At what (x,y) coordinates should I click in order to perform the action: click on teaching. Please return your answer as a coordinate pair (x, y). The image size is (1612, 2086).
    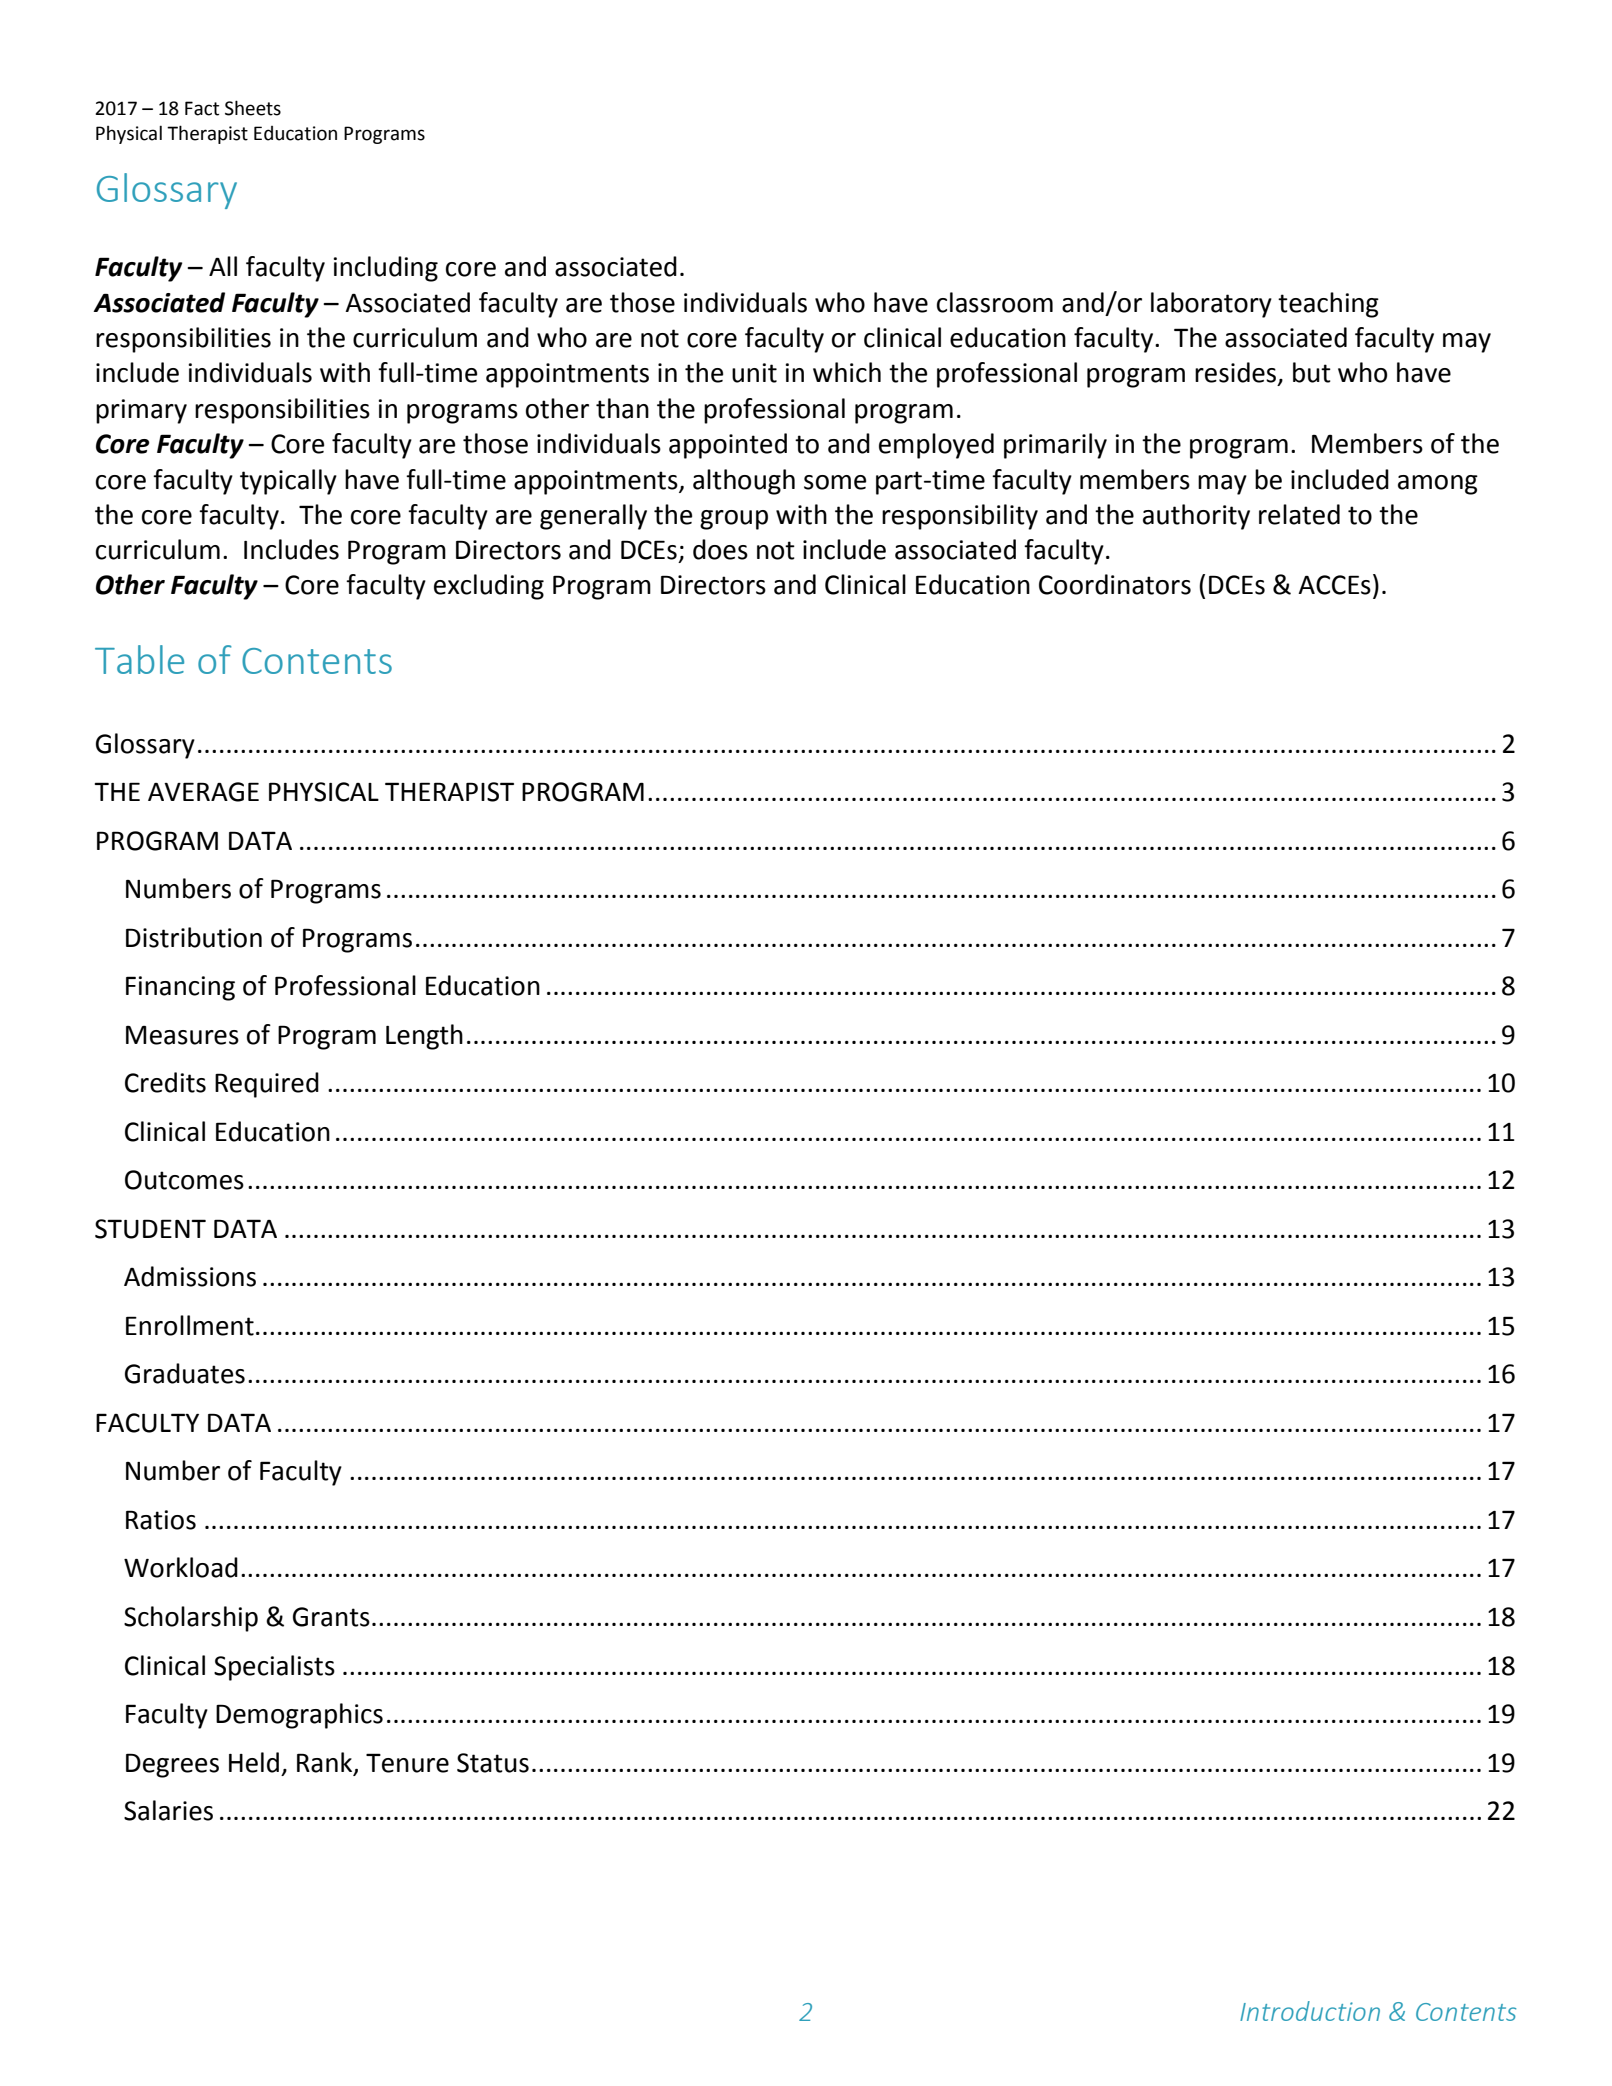
    Looking at the image, I should click on (1328, 305).
